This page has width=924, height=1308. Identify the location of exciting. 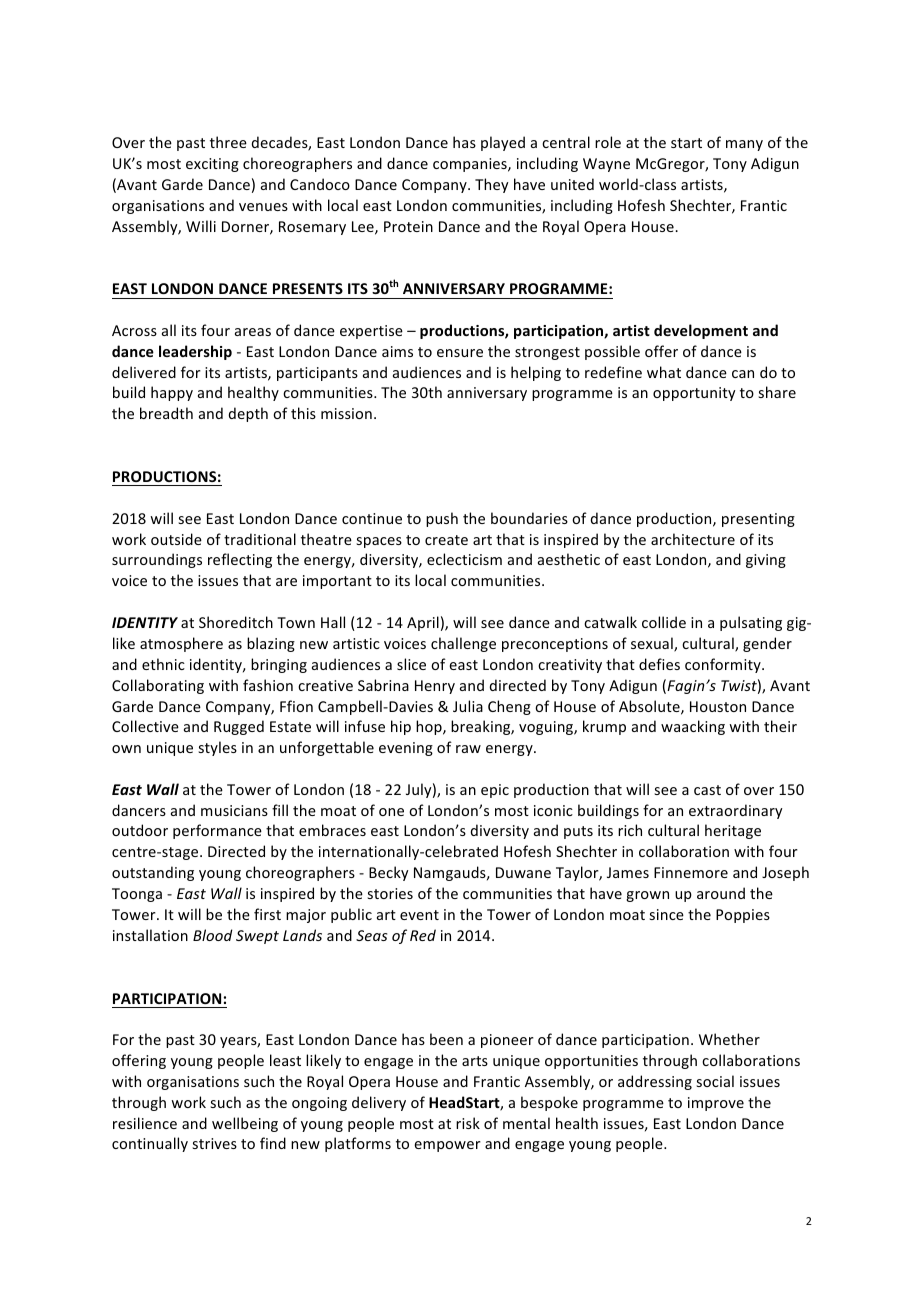
(212, 165).
